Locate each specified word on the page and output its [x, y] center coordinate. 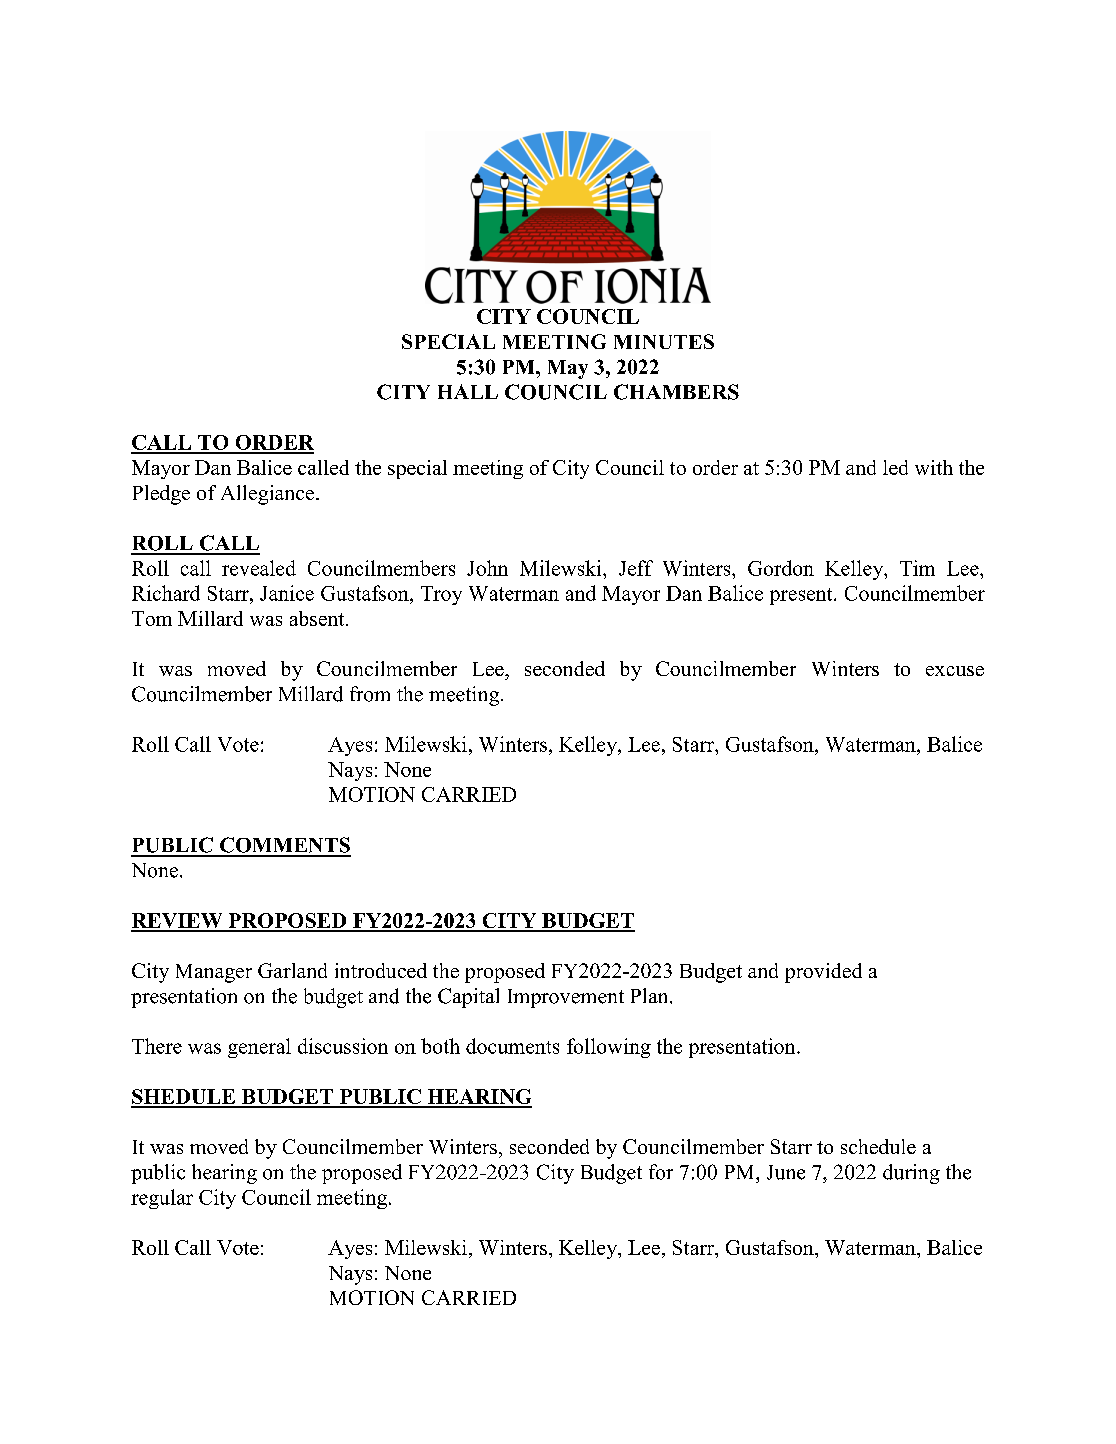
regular [162, 1199]
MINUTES [664, 341]
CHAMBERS [676, 392]
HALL [468, 391]
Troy [441, 595]
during [911, 1174]
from [370, 694]
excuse [955, 671]
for [661, 1172]
